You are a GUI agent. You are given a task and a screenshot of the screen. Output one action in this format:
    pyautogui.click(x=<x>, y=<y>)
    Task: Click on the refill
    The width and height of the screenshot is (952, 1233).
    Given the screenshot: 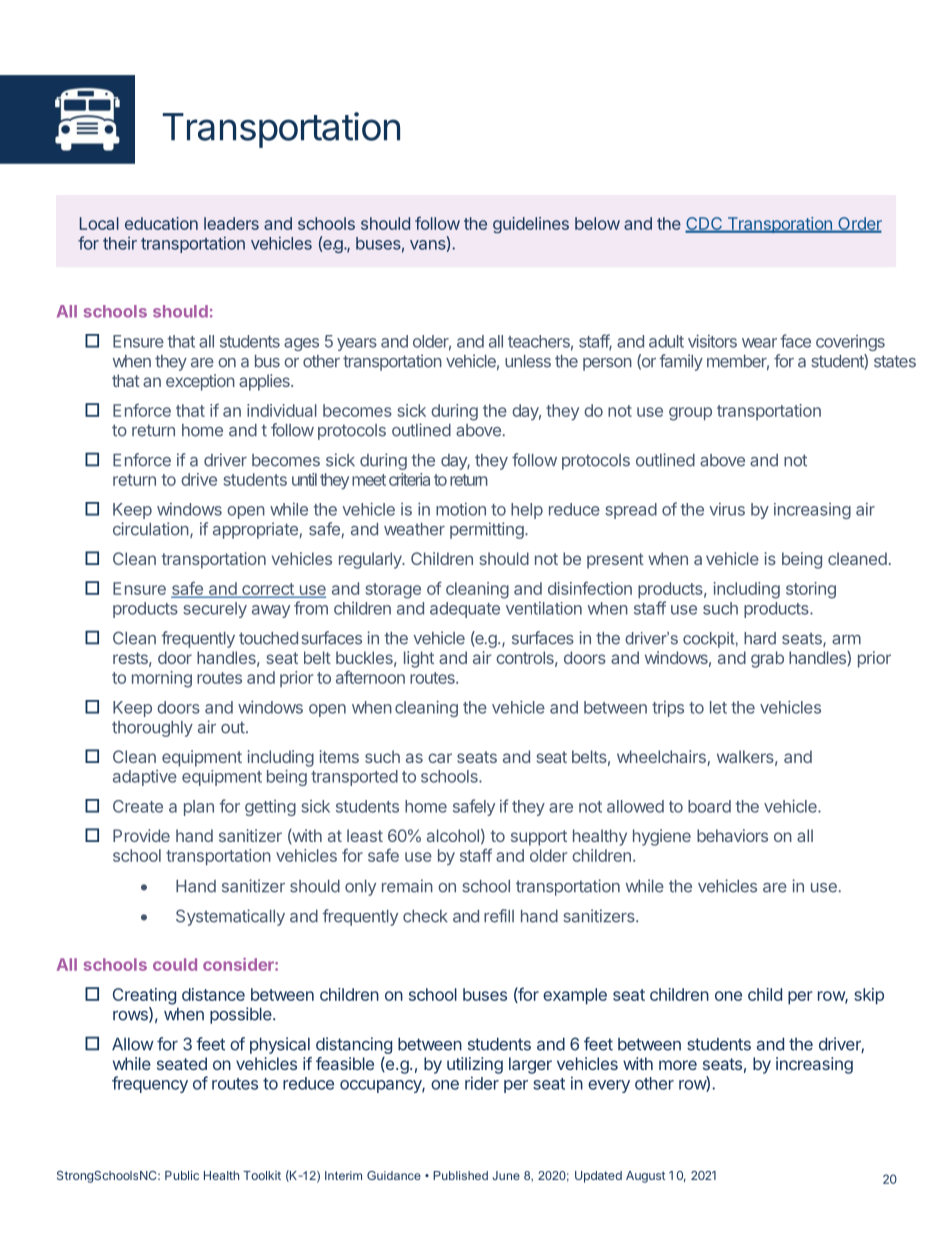 What is the action you would take?
    pyautogui.click(x=499, y=916)
